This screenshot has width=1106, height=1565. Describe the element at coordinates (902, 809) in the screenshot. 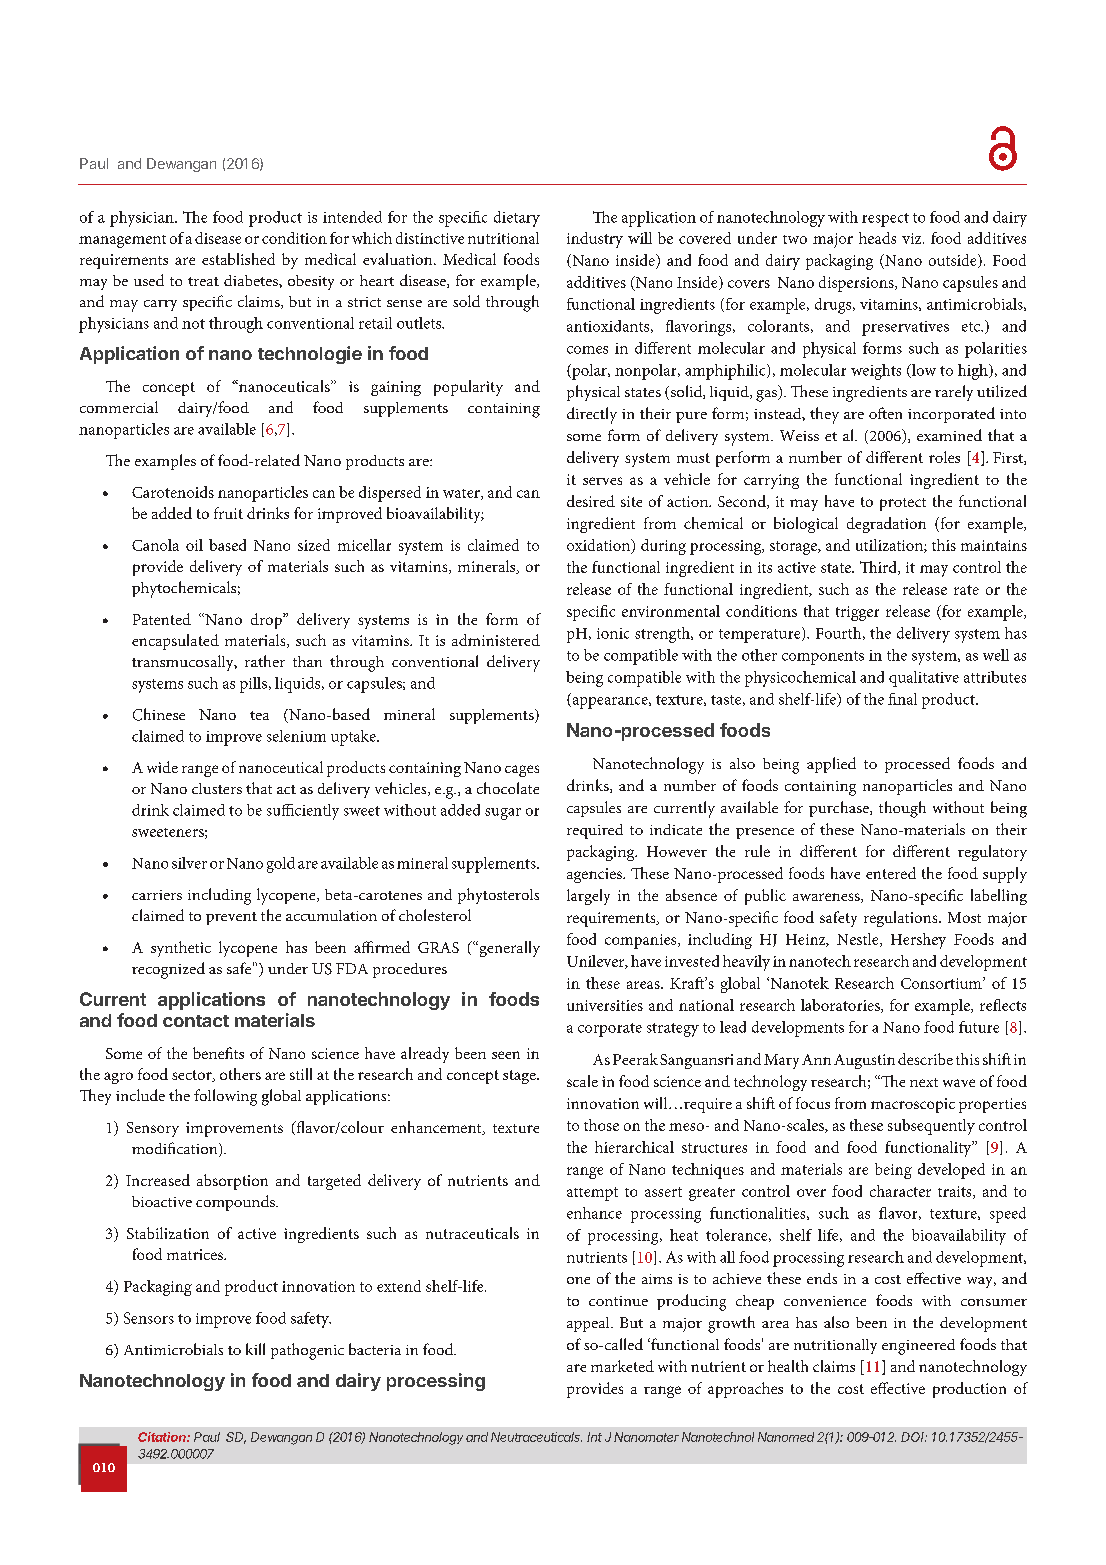

I see `though` at that location.
